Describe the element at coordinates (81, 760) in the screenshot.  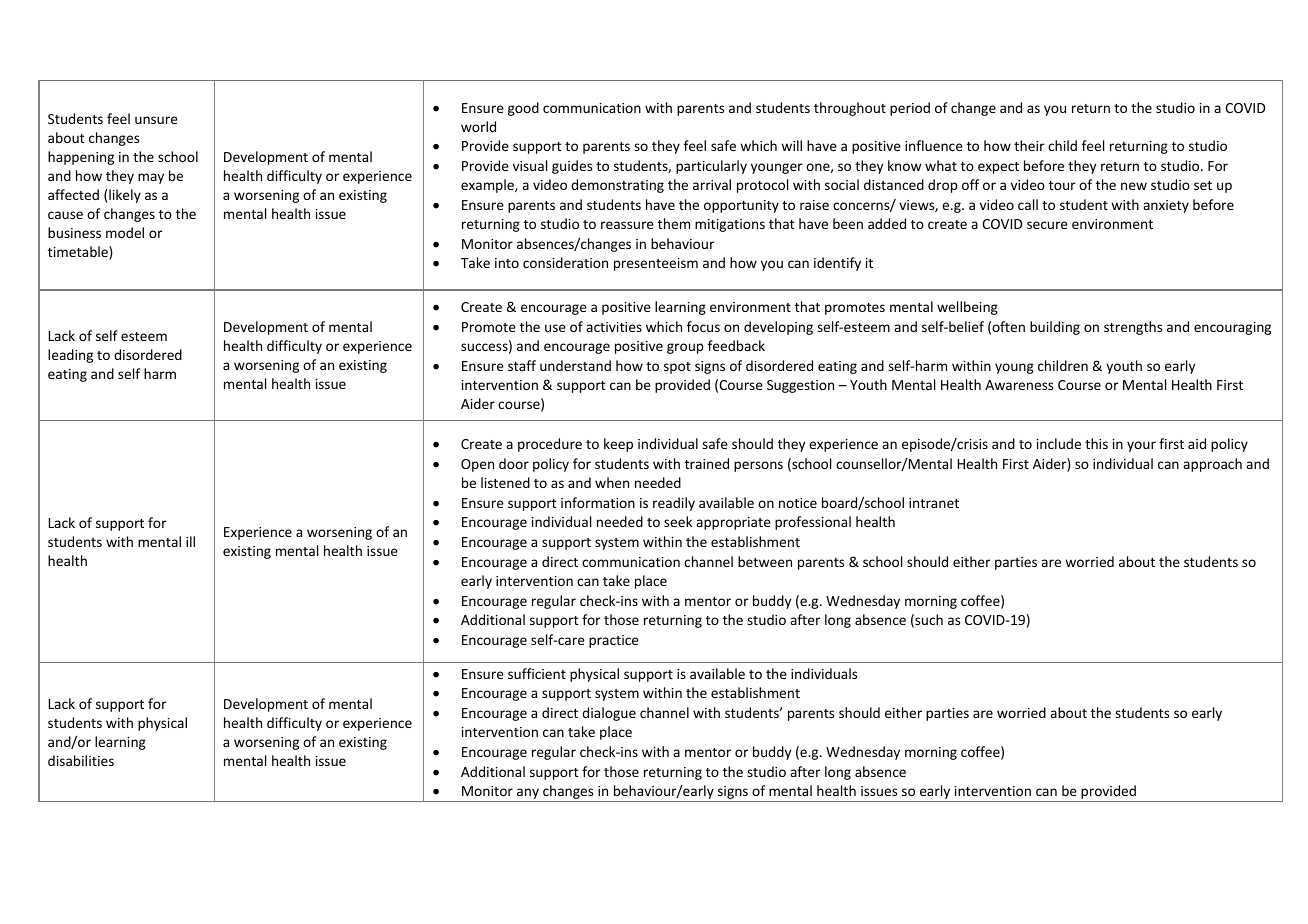
I see `disabilities` at that location.
